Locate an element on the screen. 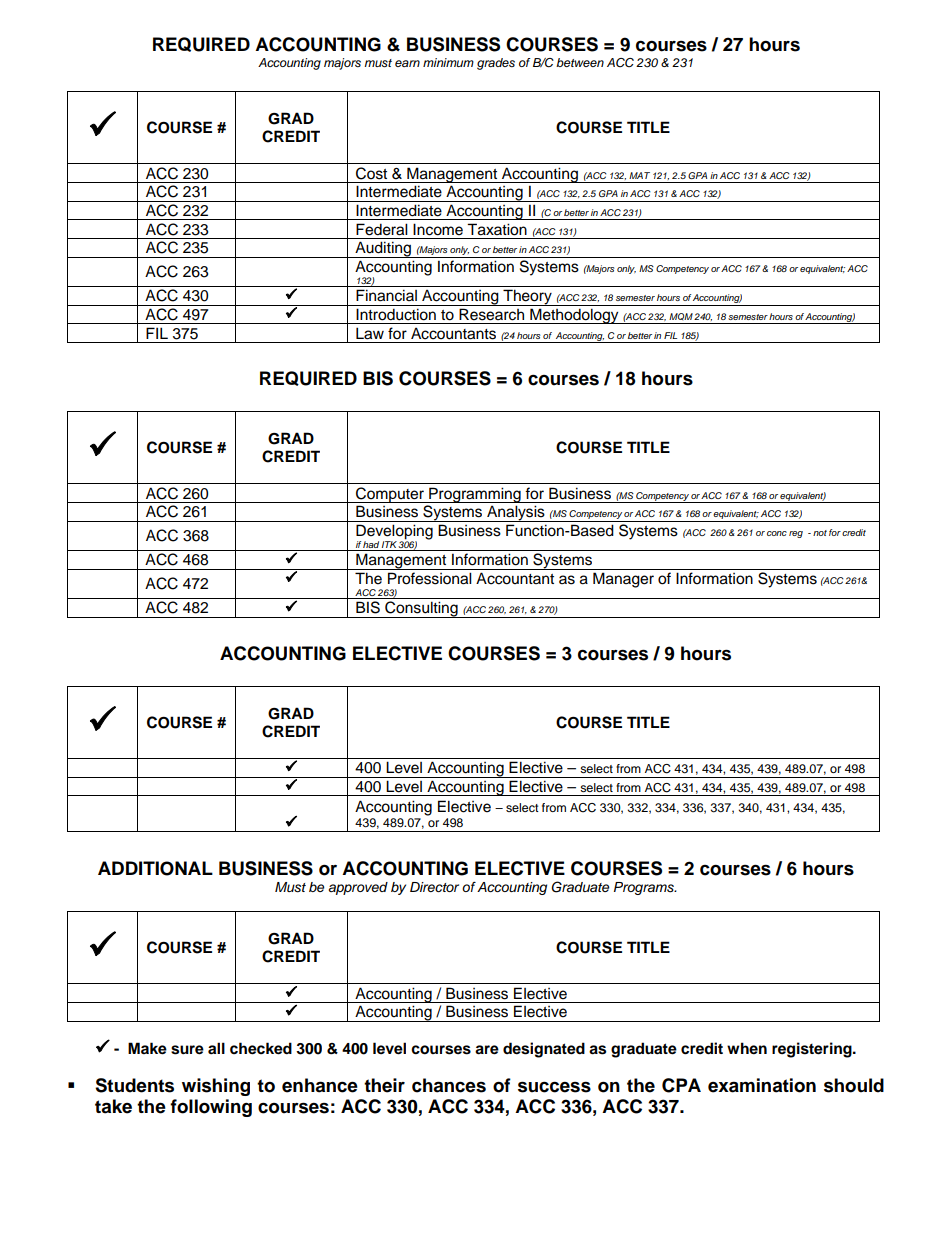 This screenshot has width=952, height=1233. not is located at coordinates (820, 533).
